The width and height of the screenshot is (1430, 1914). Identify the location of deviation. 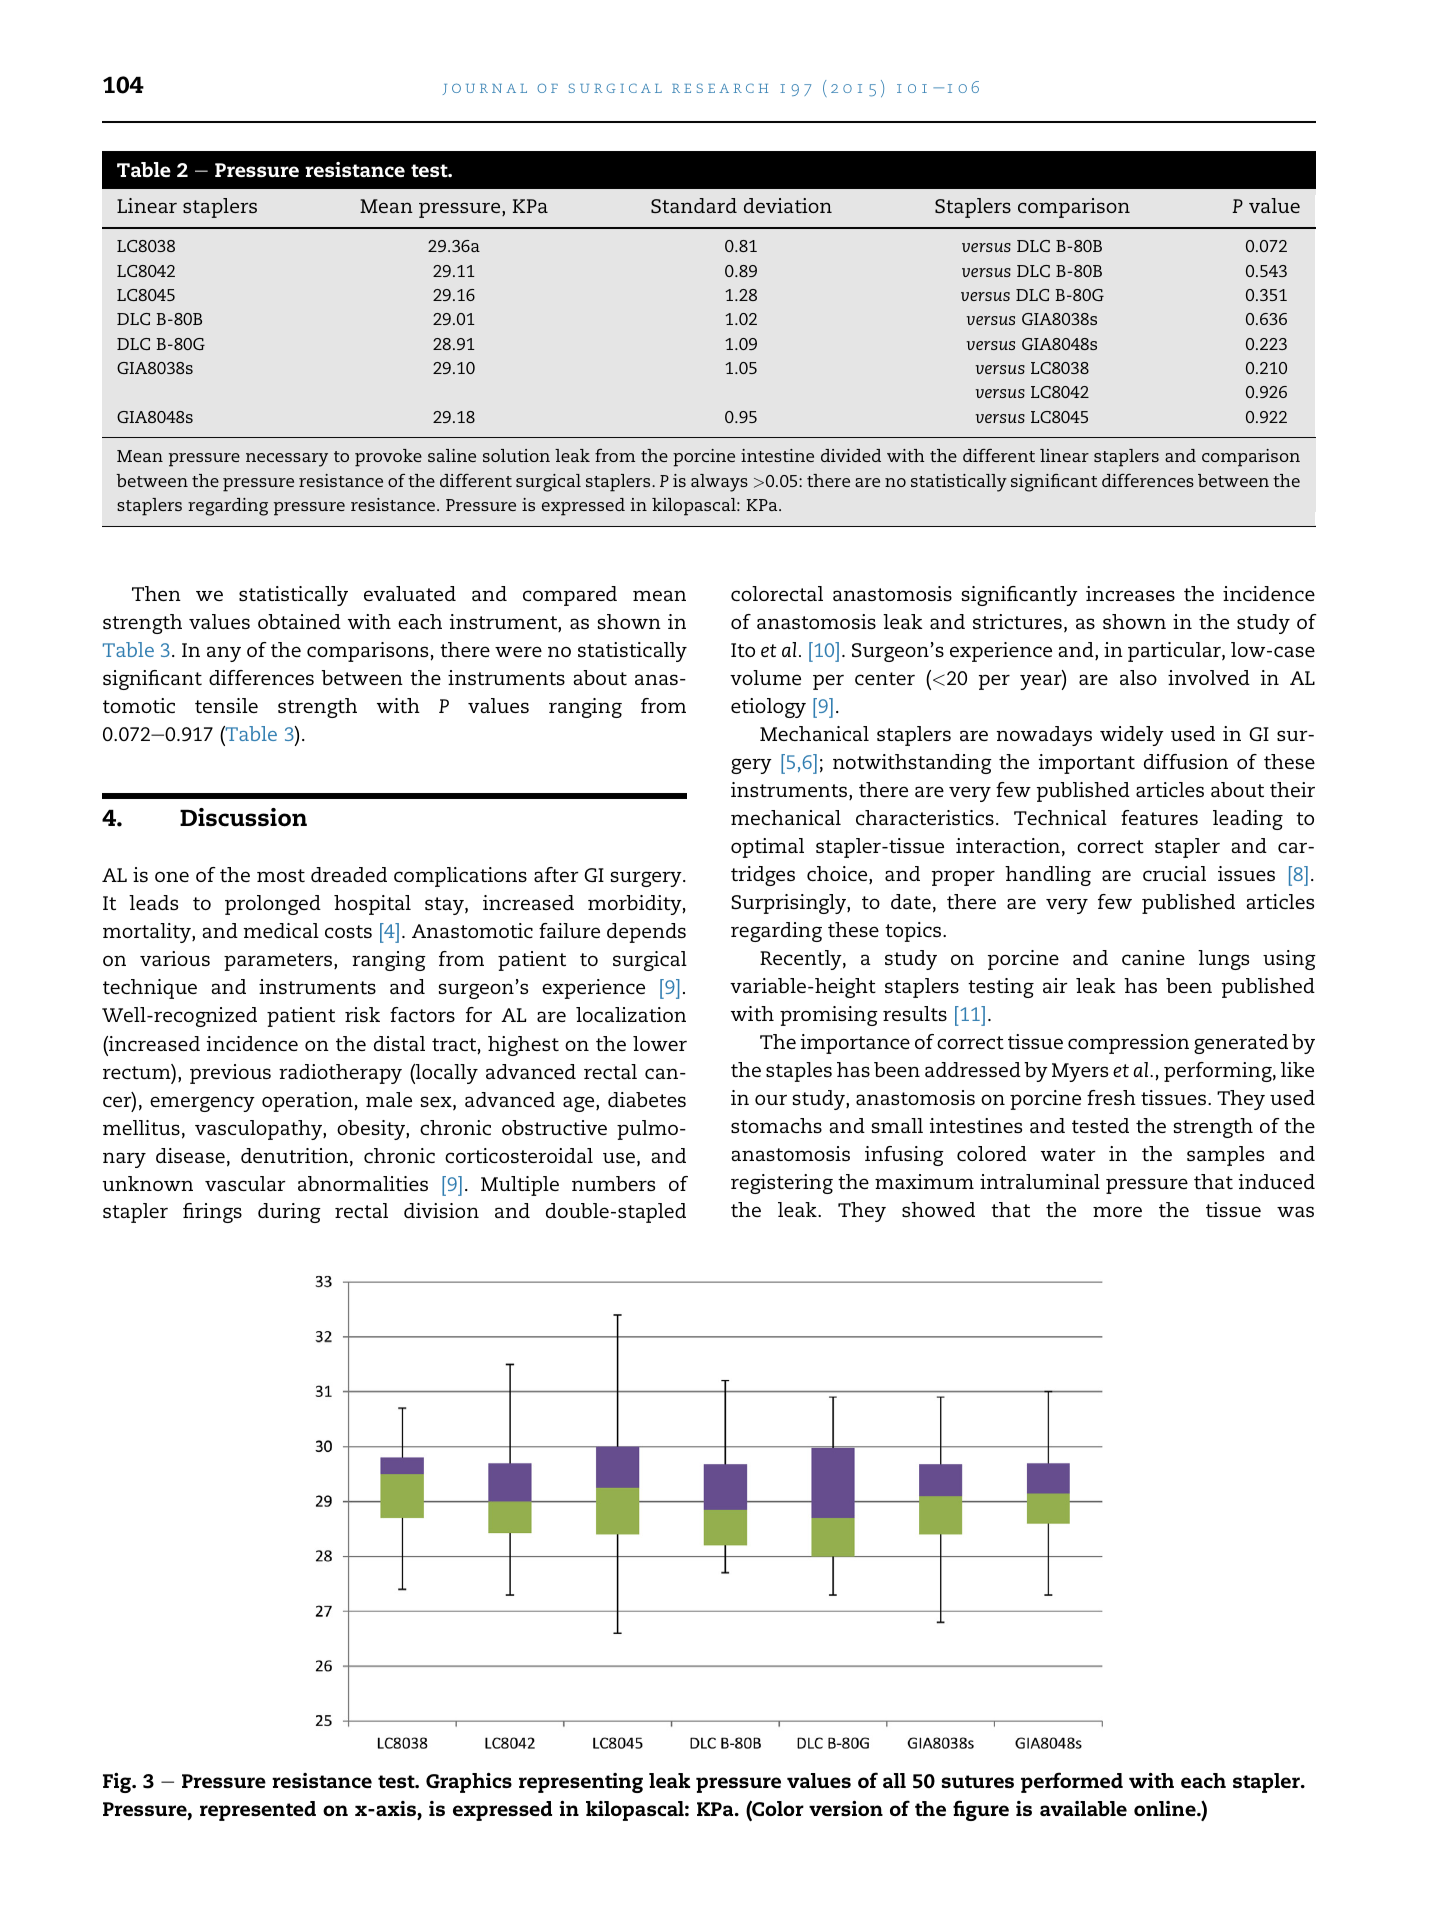
(788, 205).
